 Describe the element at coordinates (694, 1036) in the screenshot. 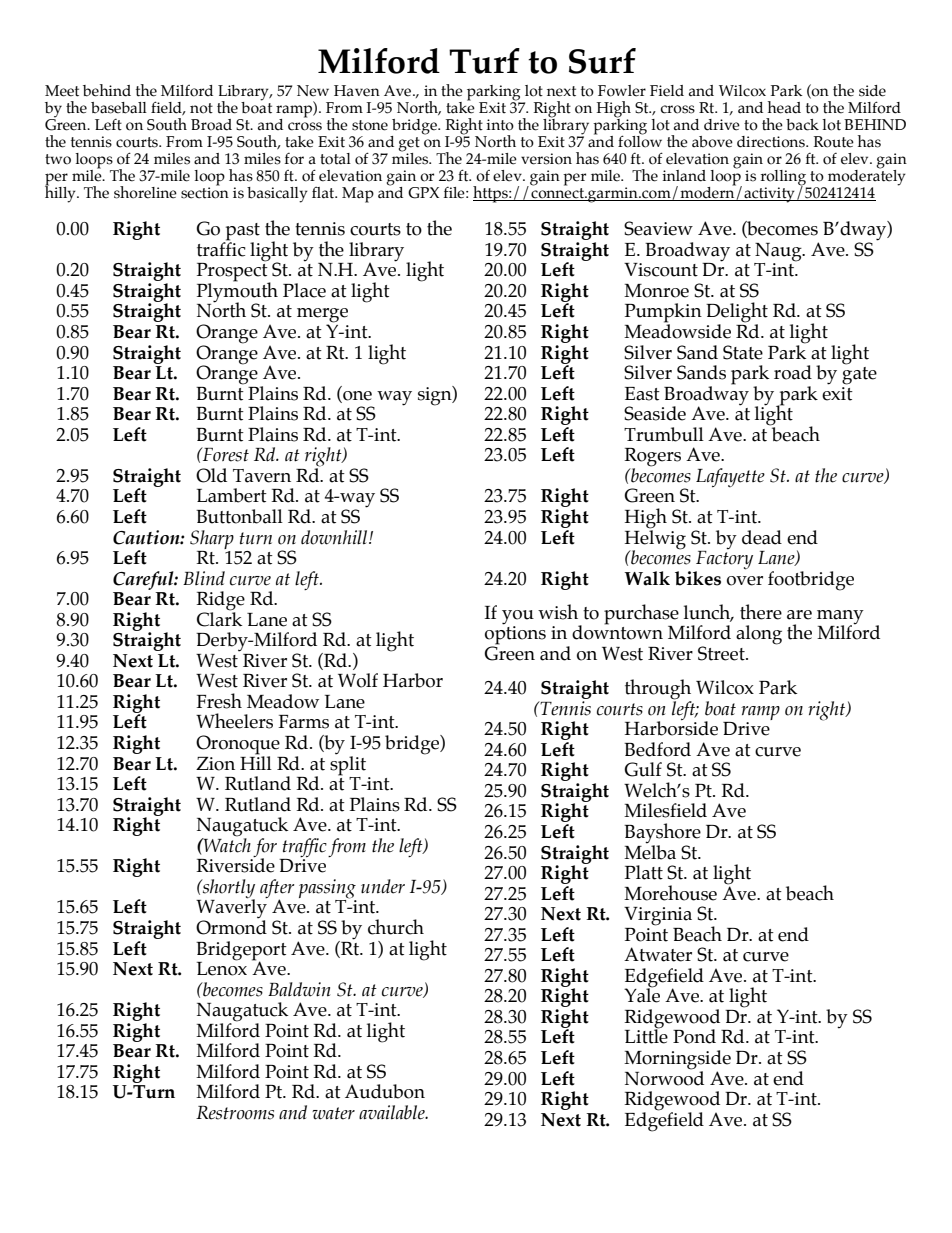

I see `Pond` at that location.
